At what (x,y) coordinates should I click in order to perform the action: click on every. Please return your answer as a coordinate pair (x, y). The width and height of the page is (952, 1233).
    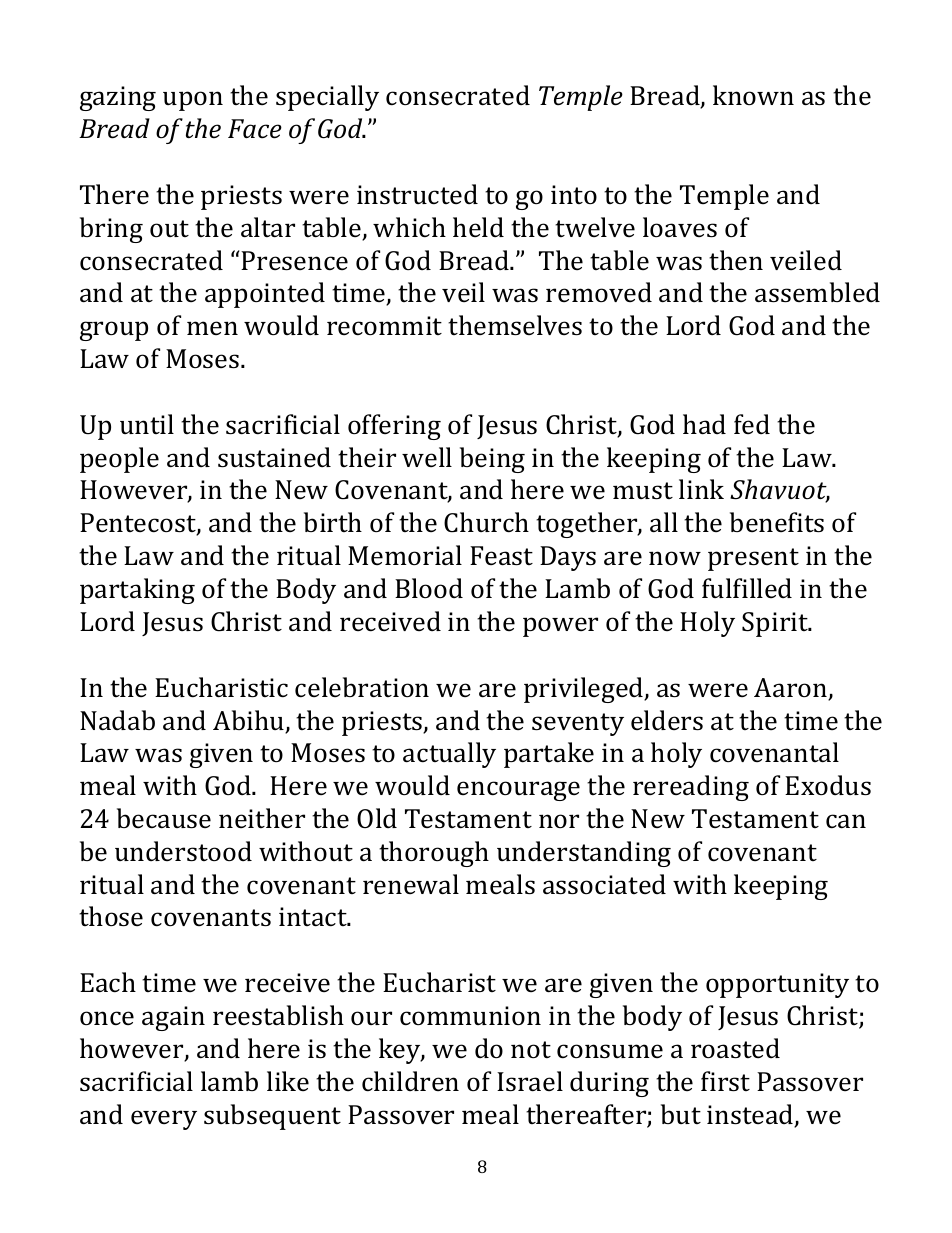
    Looking at the image, I should click on (164, 1120).
